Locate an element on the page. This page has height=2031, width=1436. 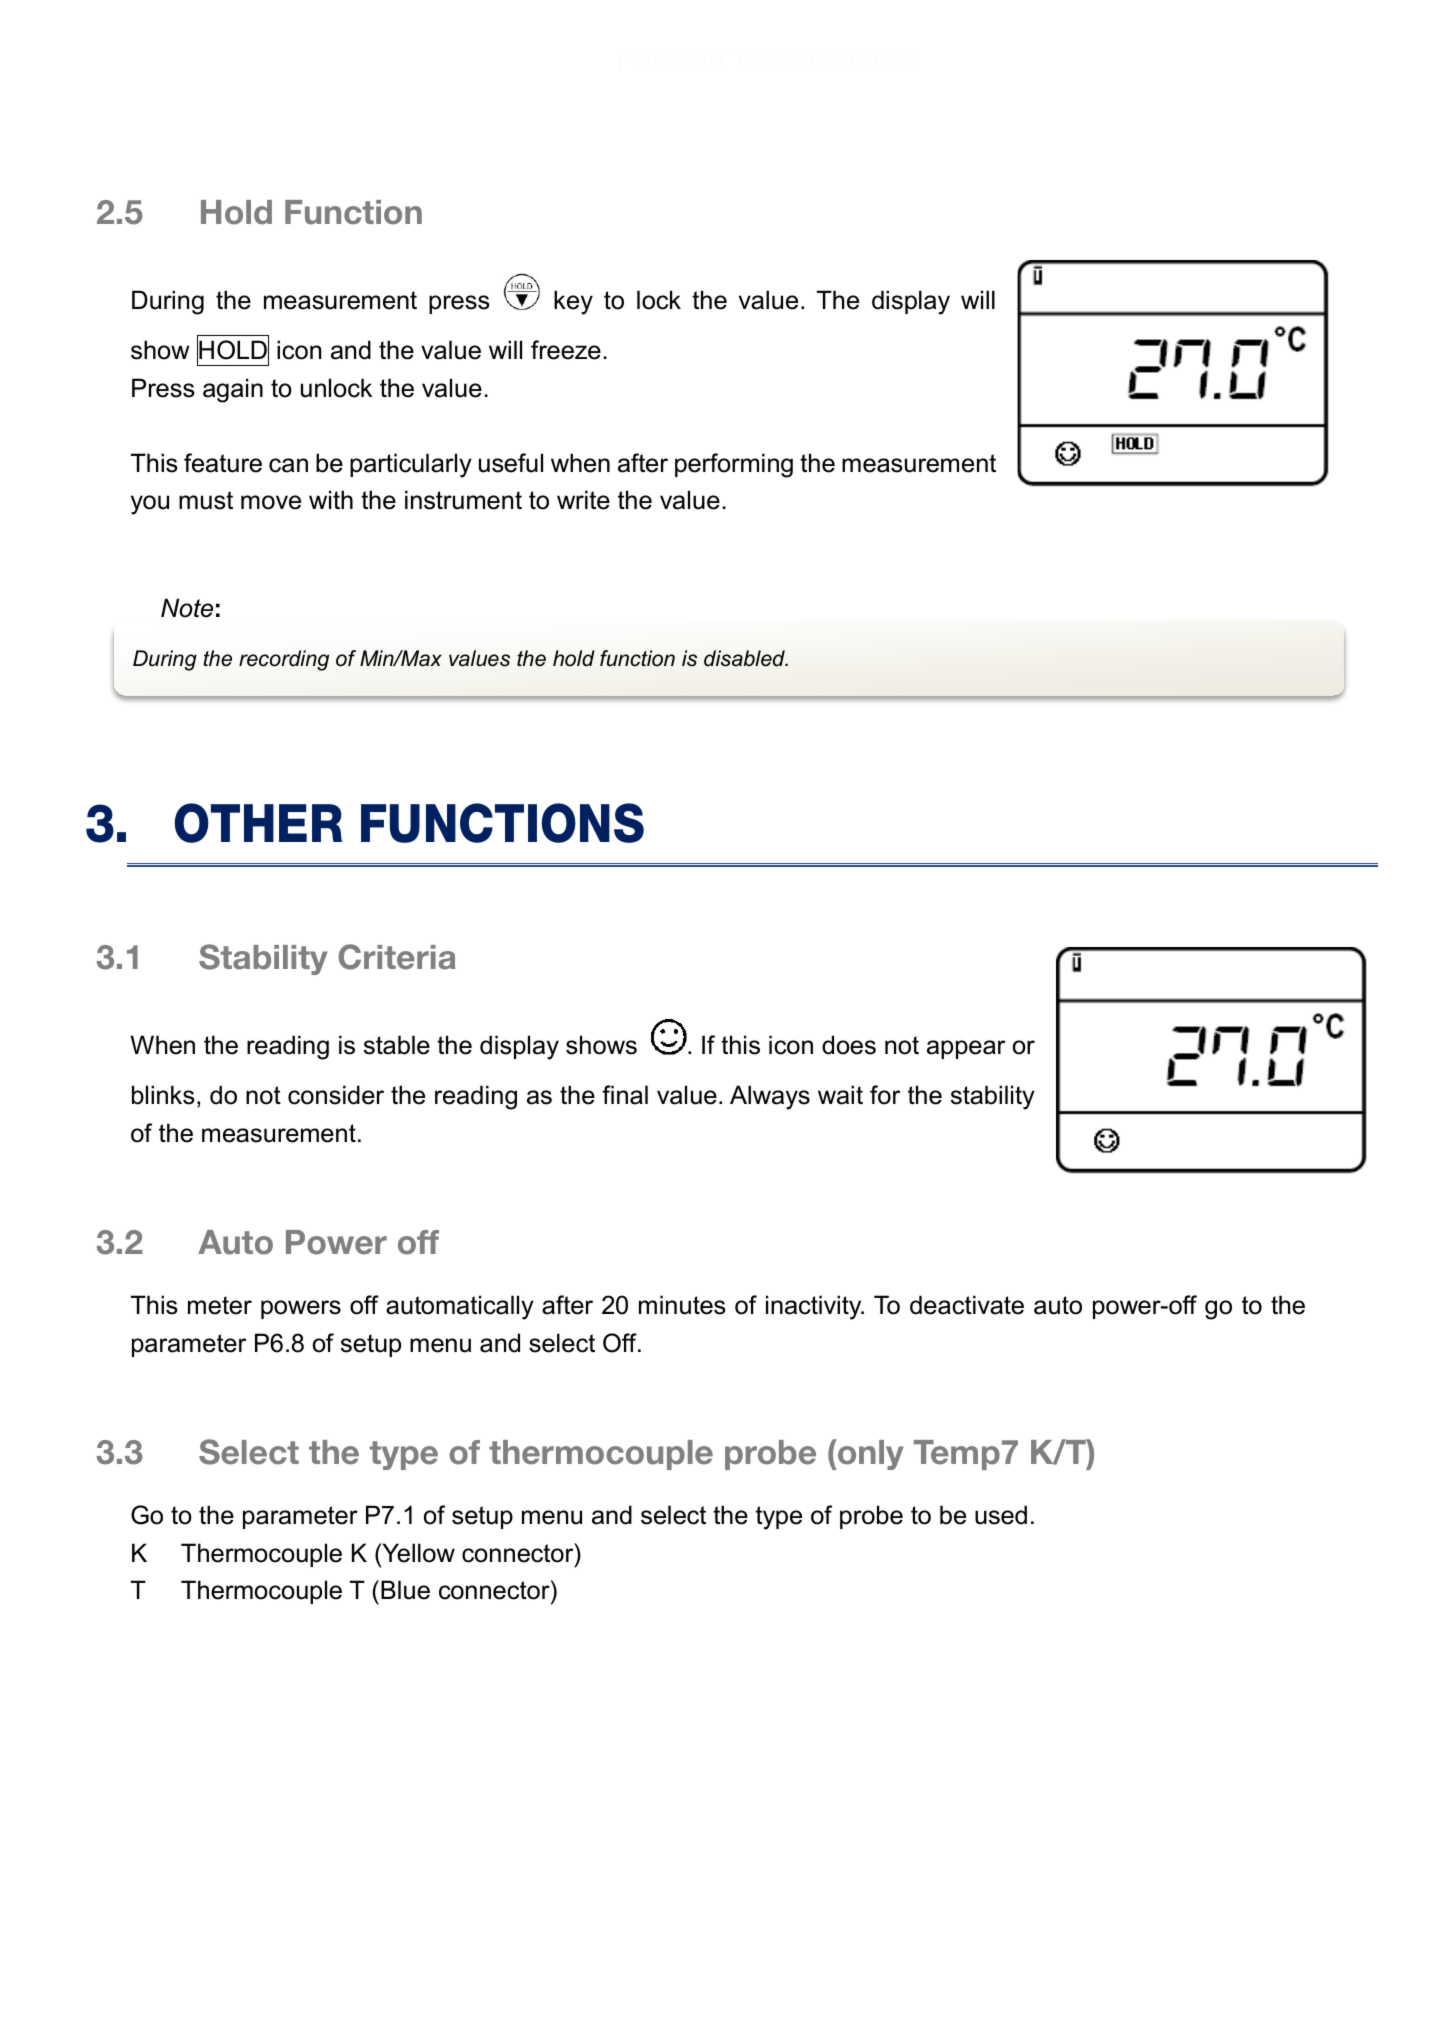
used is located at coordinates (1001, 1515).
